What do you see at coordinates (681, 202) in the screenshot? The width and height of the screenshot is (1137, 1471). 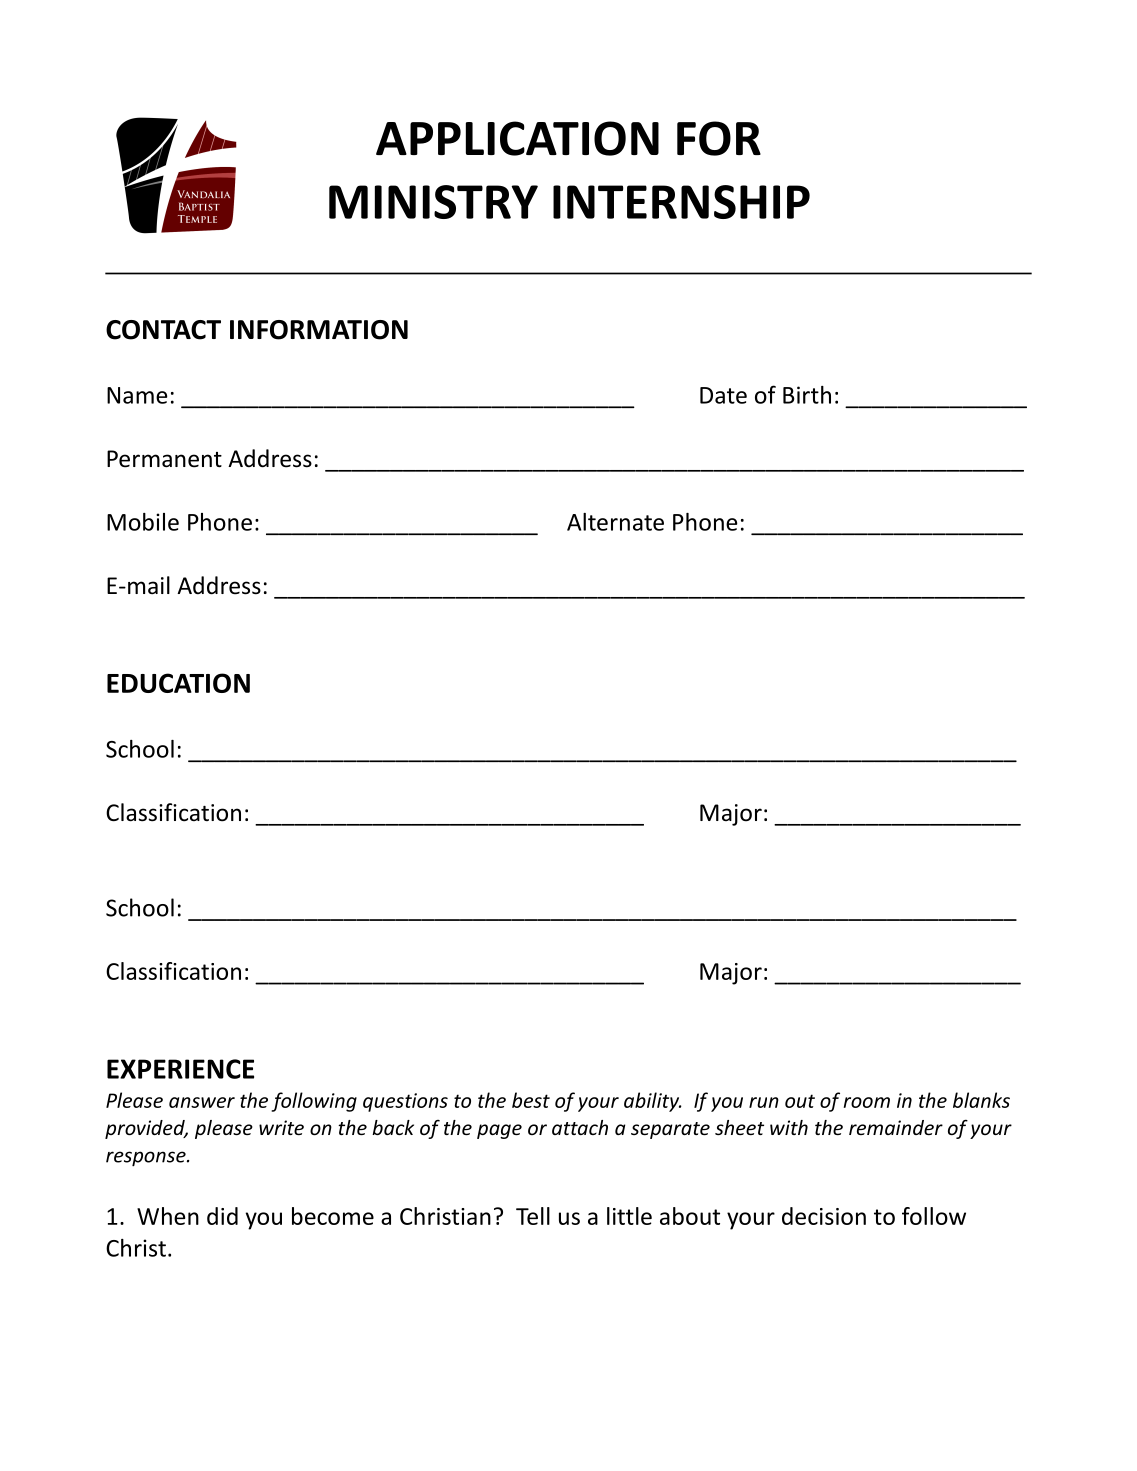 I see `INTERNSHIP` at bounding box center [681, 202].
